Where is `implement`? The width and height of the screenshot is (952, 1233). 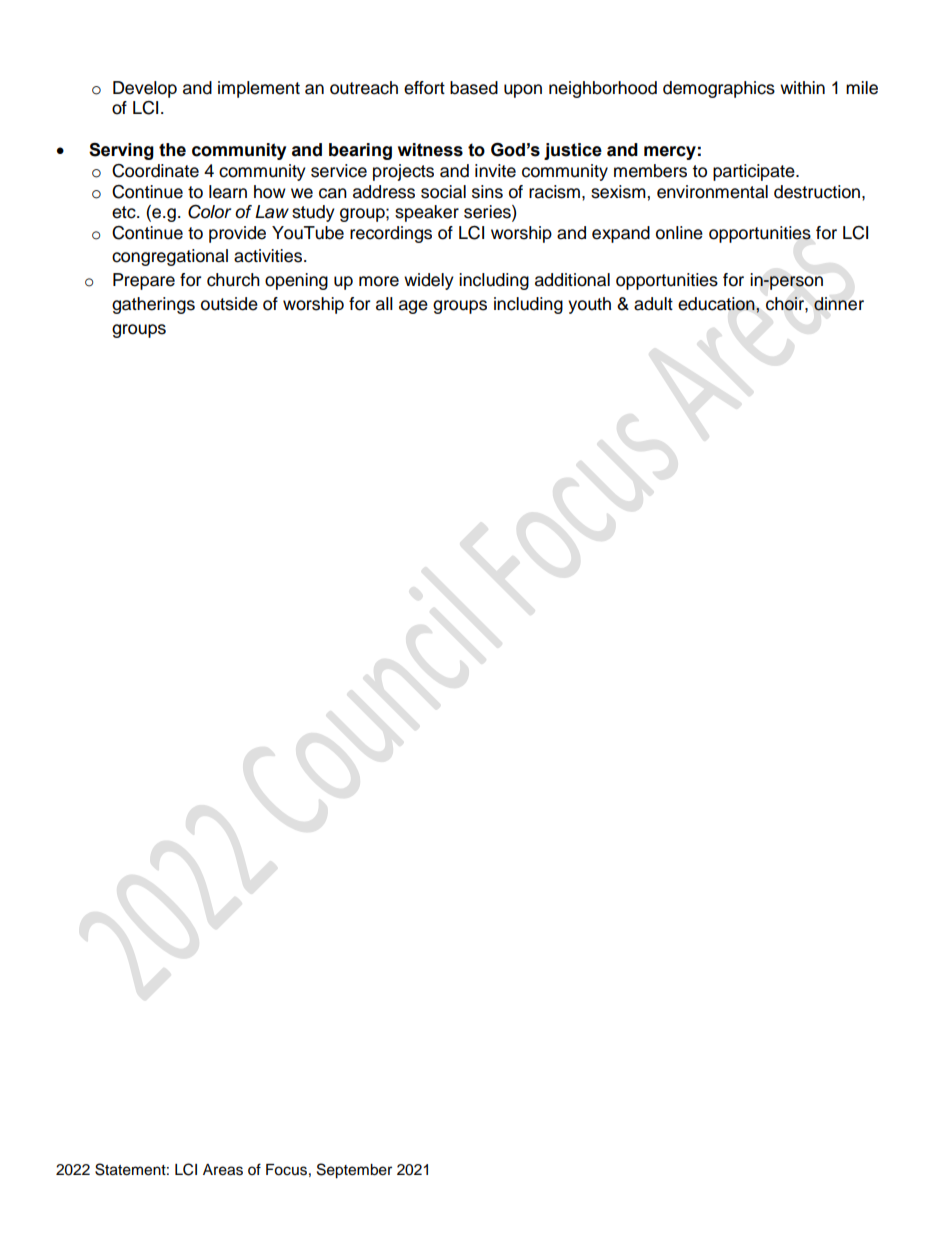
implement is located at coordinates (259, 89).
